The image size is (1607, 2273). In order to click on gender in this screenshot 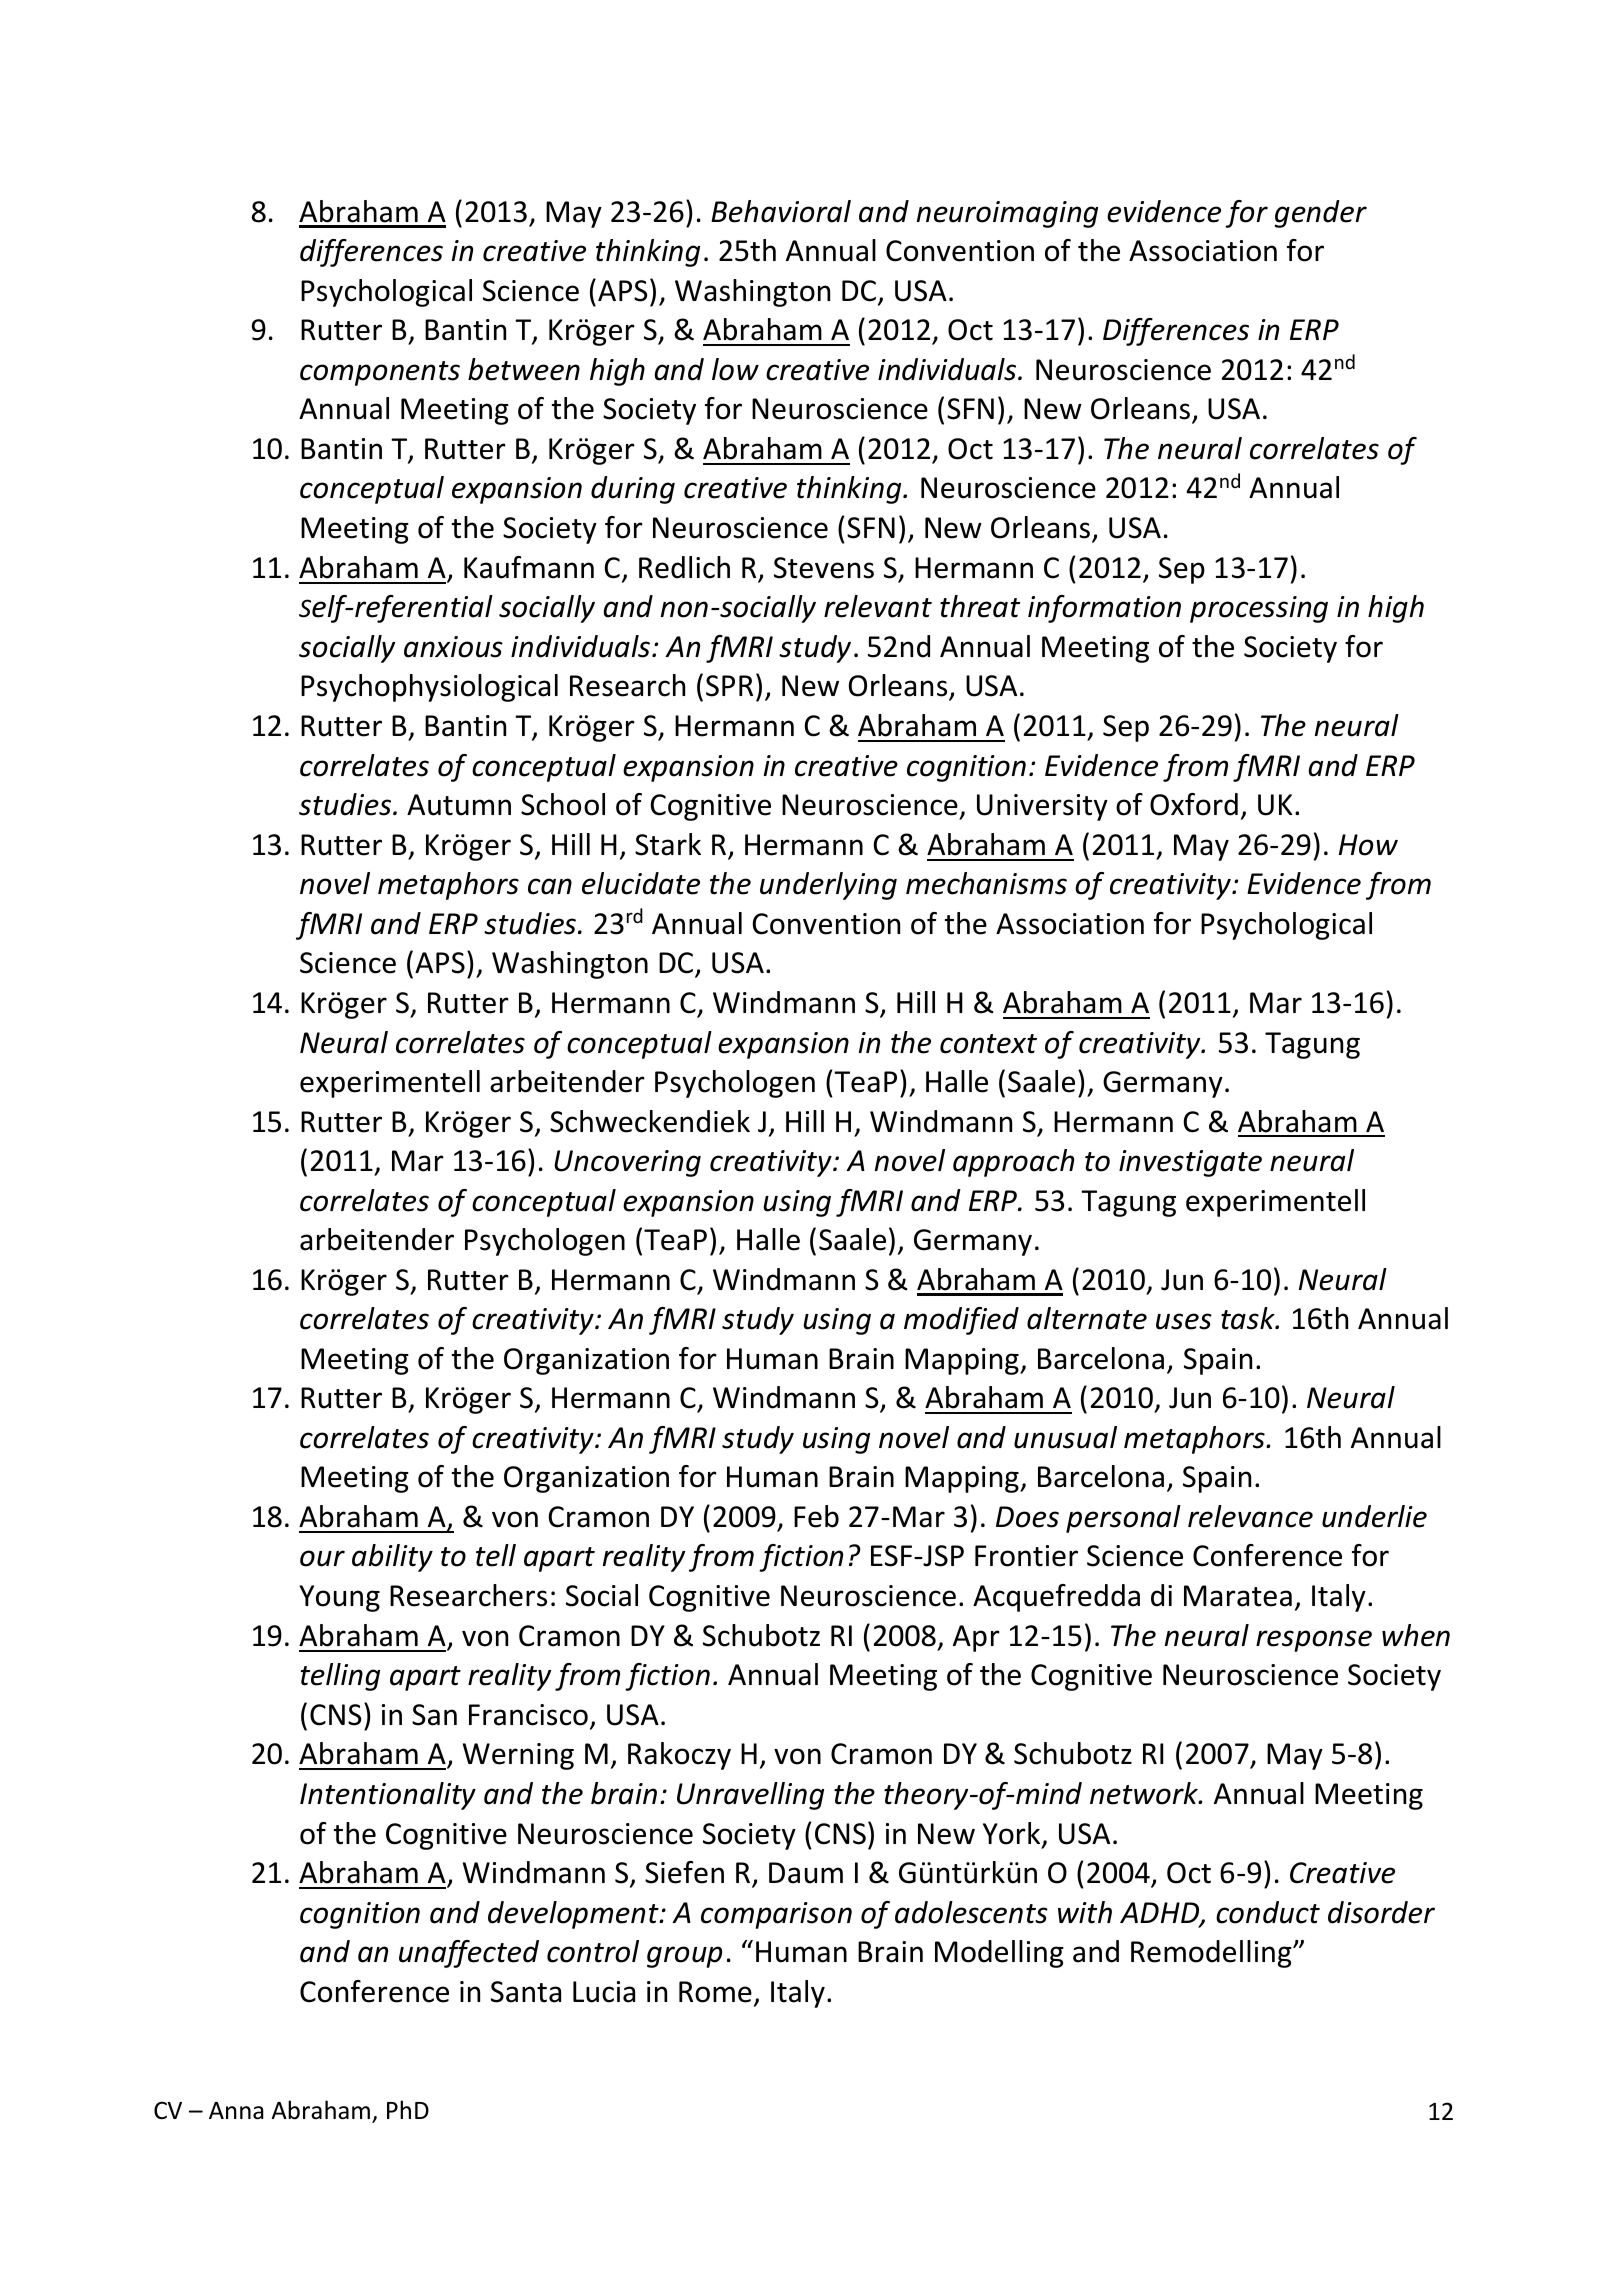, I will do `click(1321, 214)`.
